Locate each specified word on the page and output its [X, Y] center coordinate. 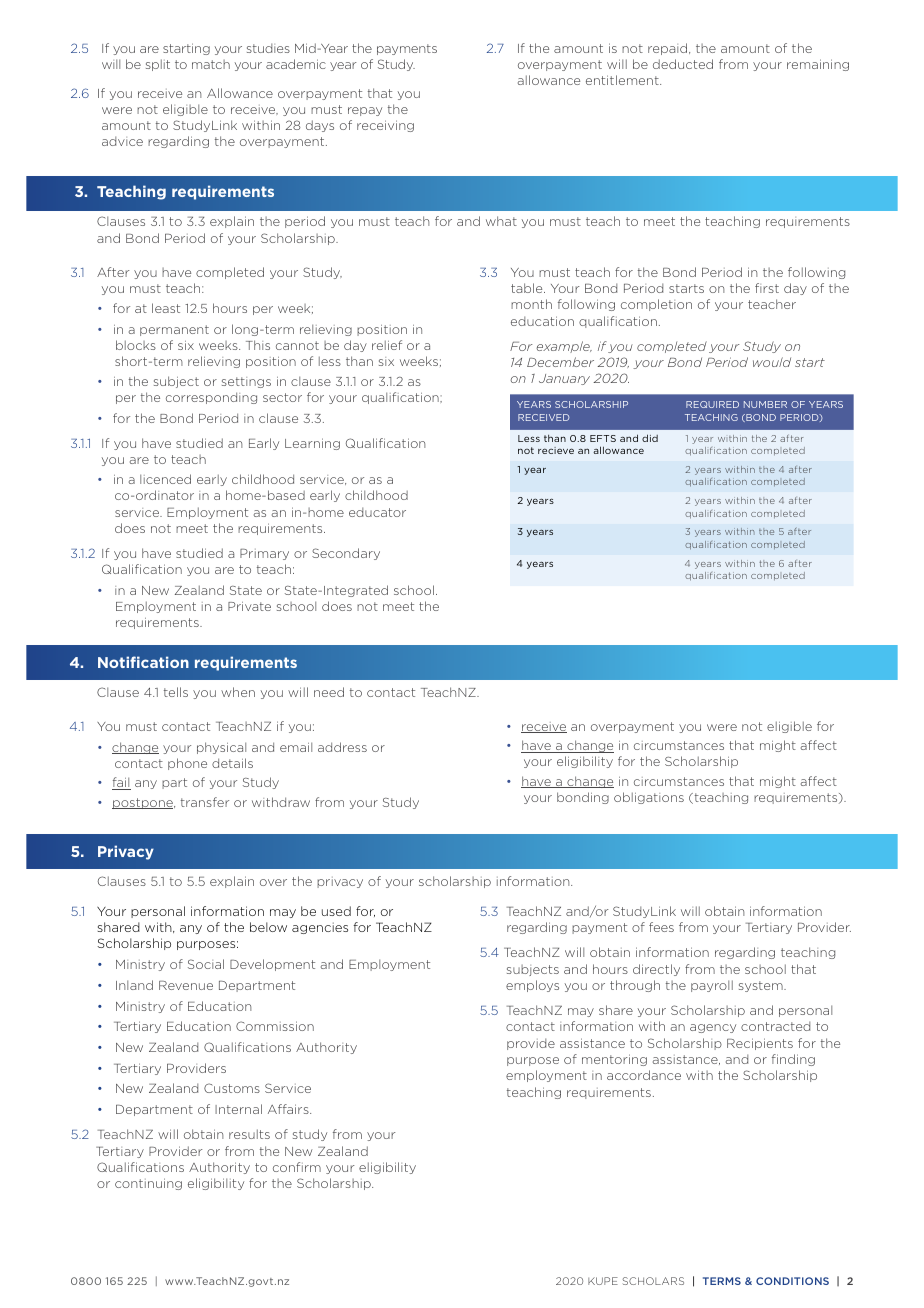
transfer [205, 802]
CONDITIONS [792, 1281]
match [211, 64]
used [336, 911]
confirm [297, 1167]
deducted [683, 64]
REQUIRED [712, 404]
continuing [148, 1184]
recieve [556, 450]
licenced [165, 479]
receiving [385, 126]
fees [661, 927]
